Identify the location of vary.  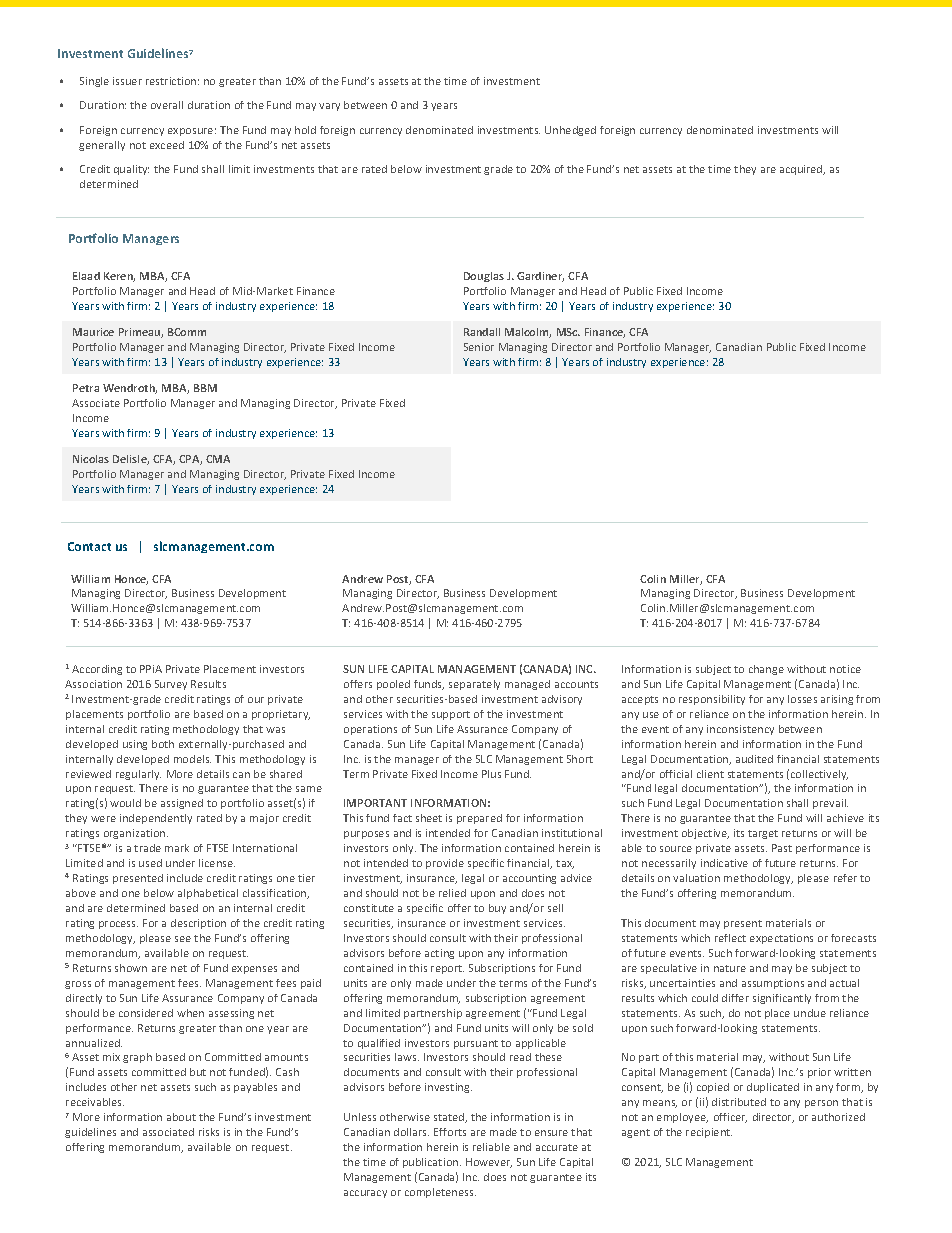
(329, 107).
